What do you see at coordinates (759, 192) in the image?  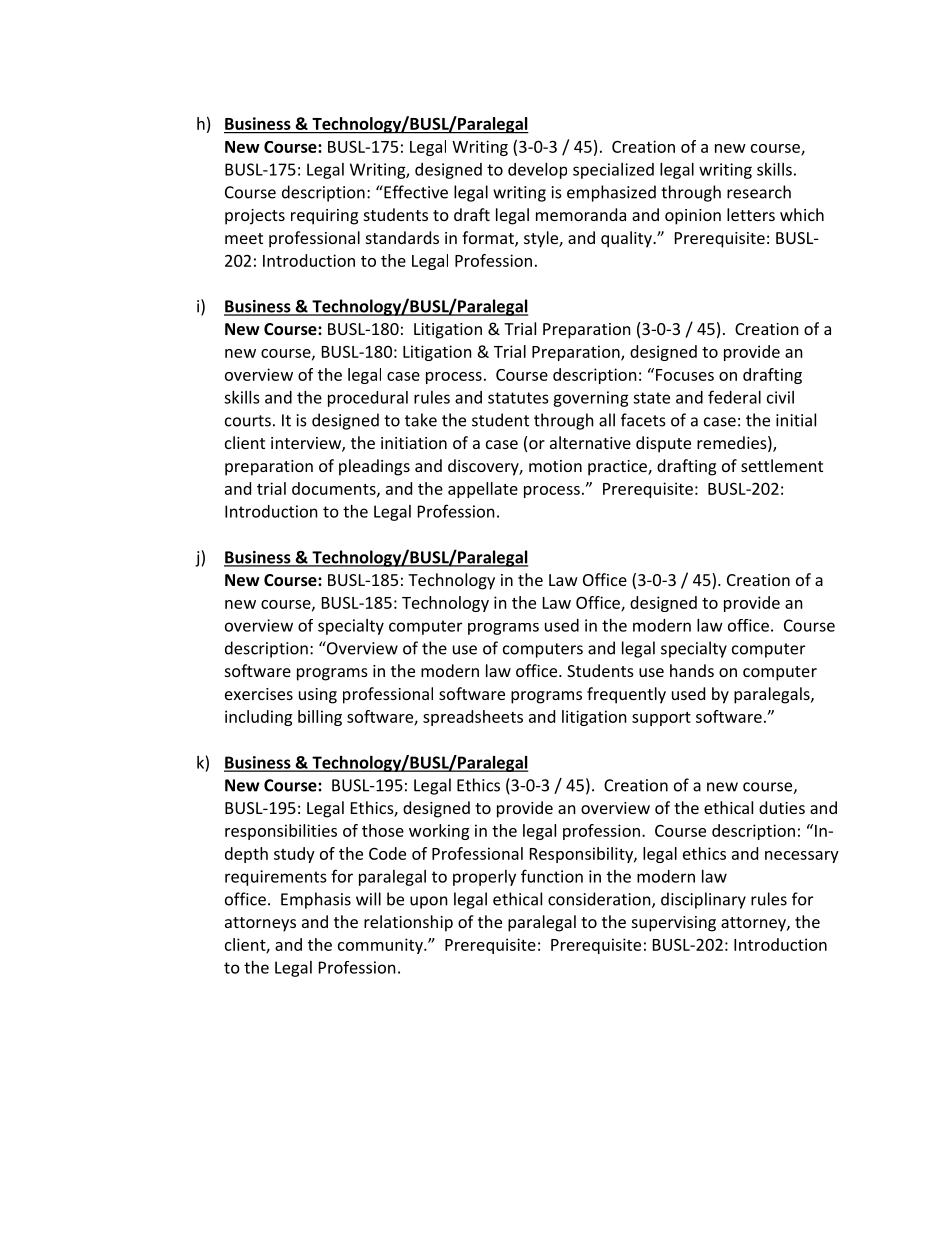 I see `research` at bounding box center [759, 192].
